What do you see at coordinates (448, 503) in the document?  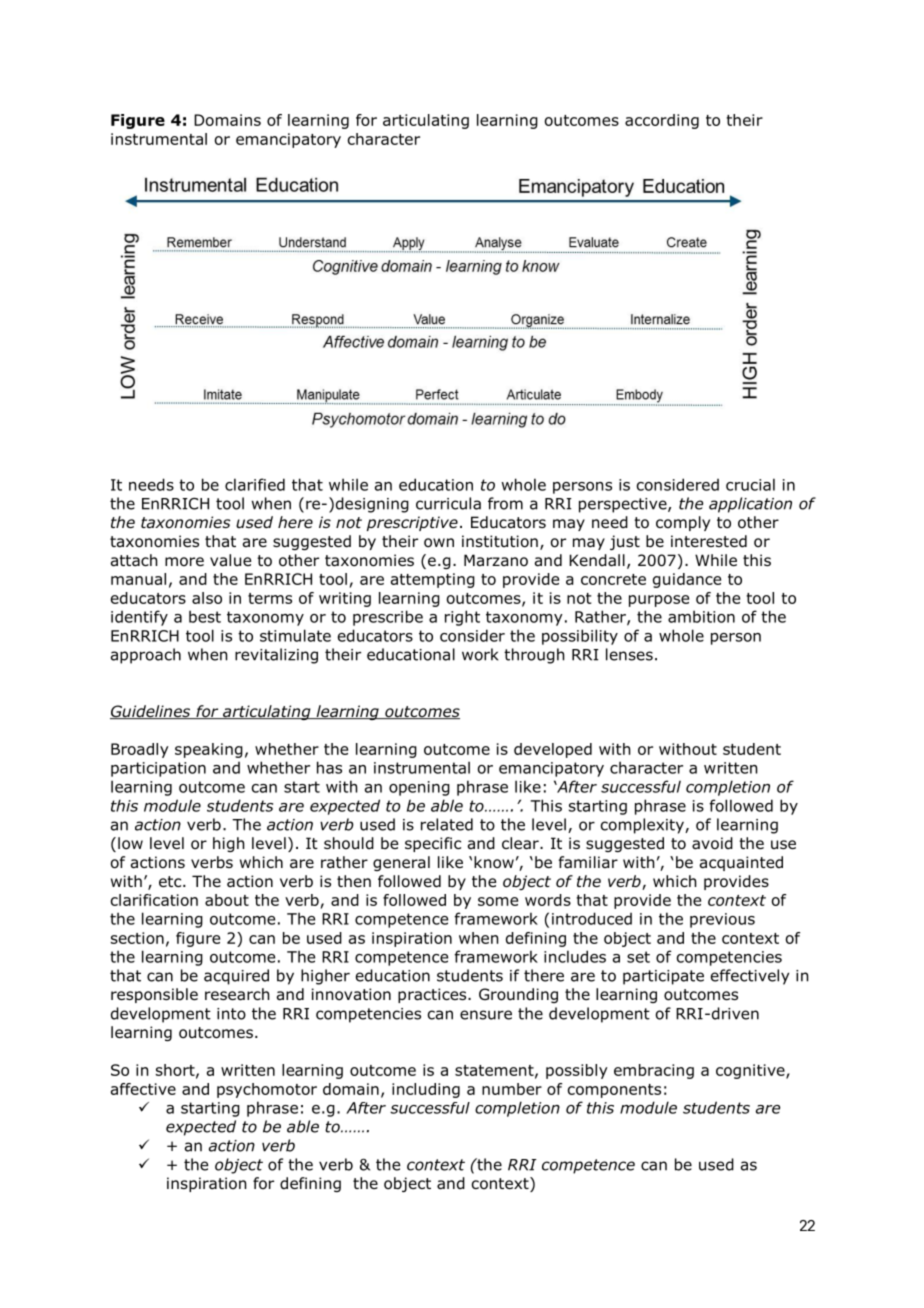 I see `curricula` at bounding box center [448, 503].
